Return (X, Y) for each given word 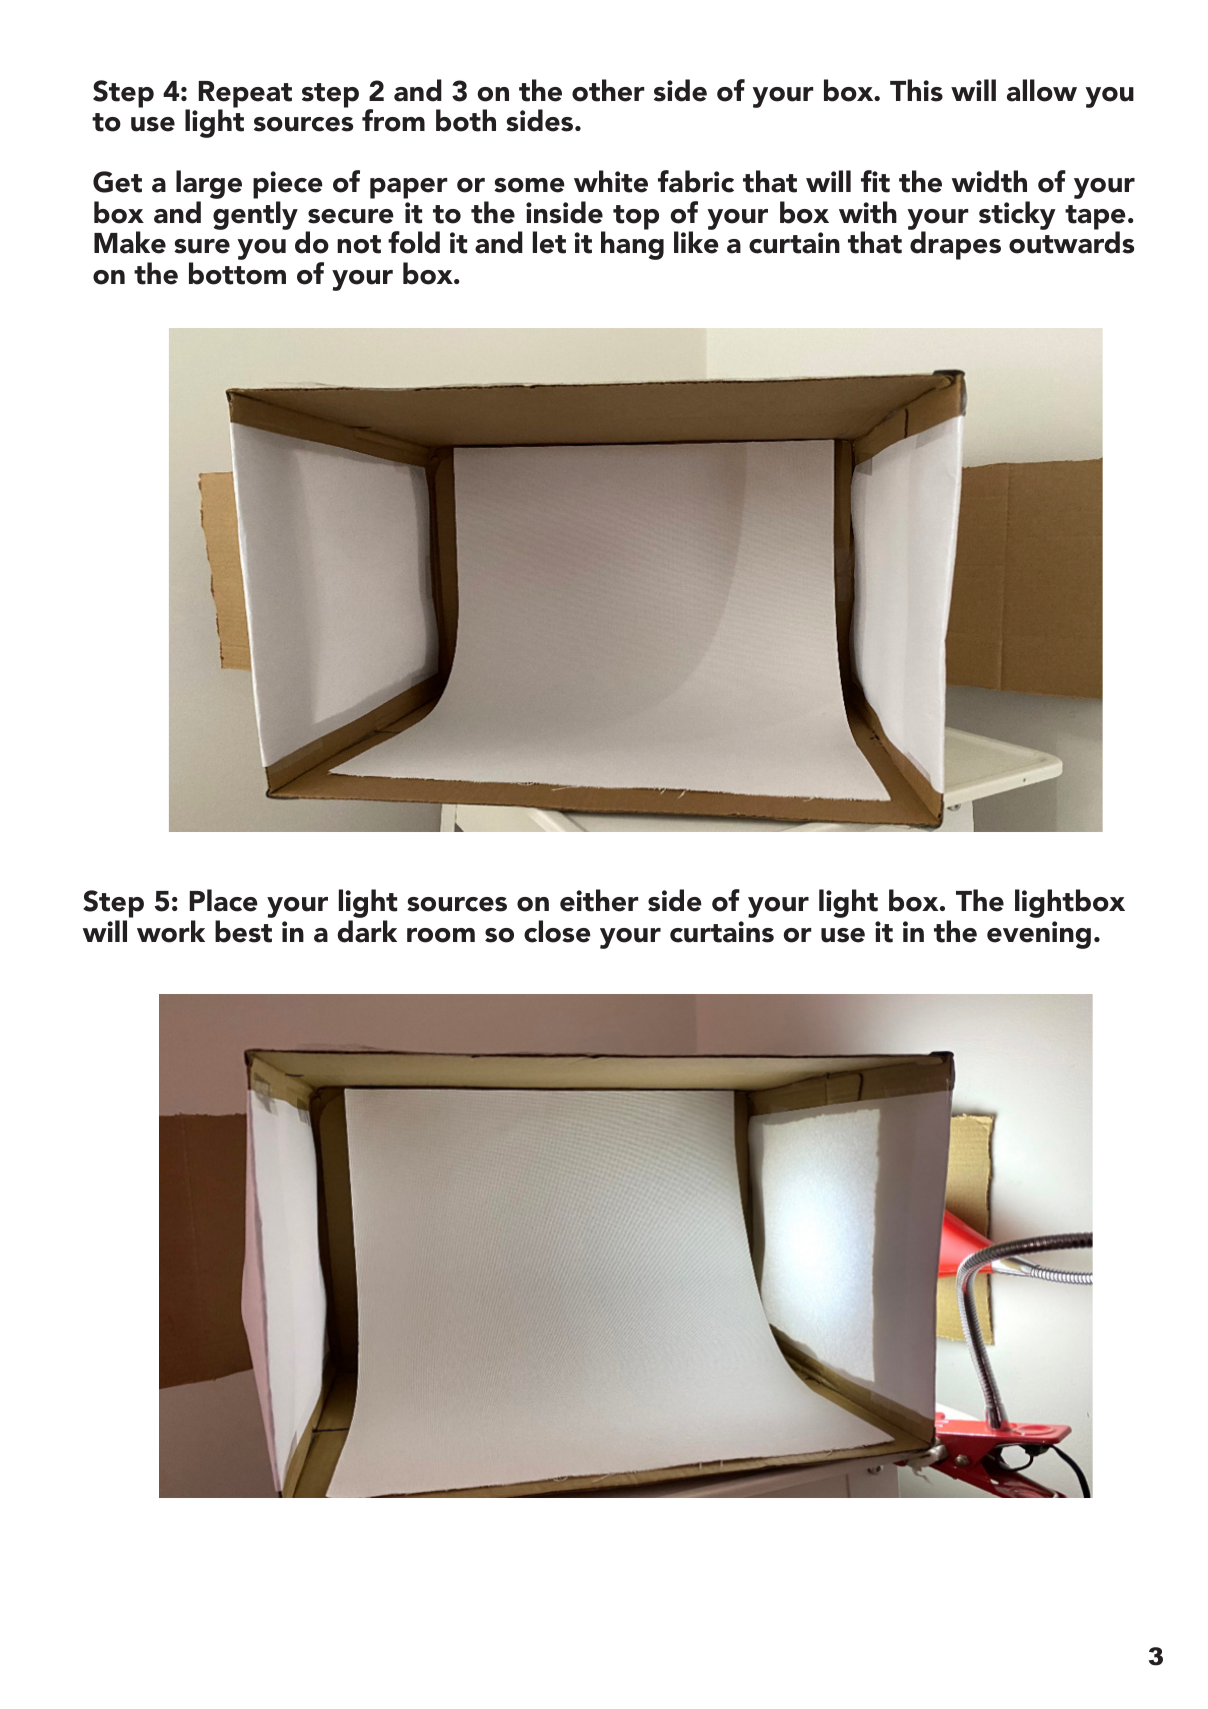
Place (224, 900)
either (599, 900)
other (608, 90)
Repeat (245, 95)
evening (1039, 935)
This (916, 90)
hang (632, 244)
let (549, 242)
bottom (237, 273)
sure (202, 246)
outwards (1071, 241)
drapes (954, 244)
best (243, 931)
